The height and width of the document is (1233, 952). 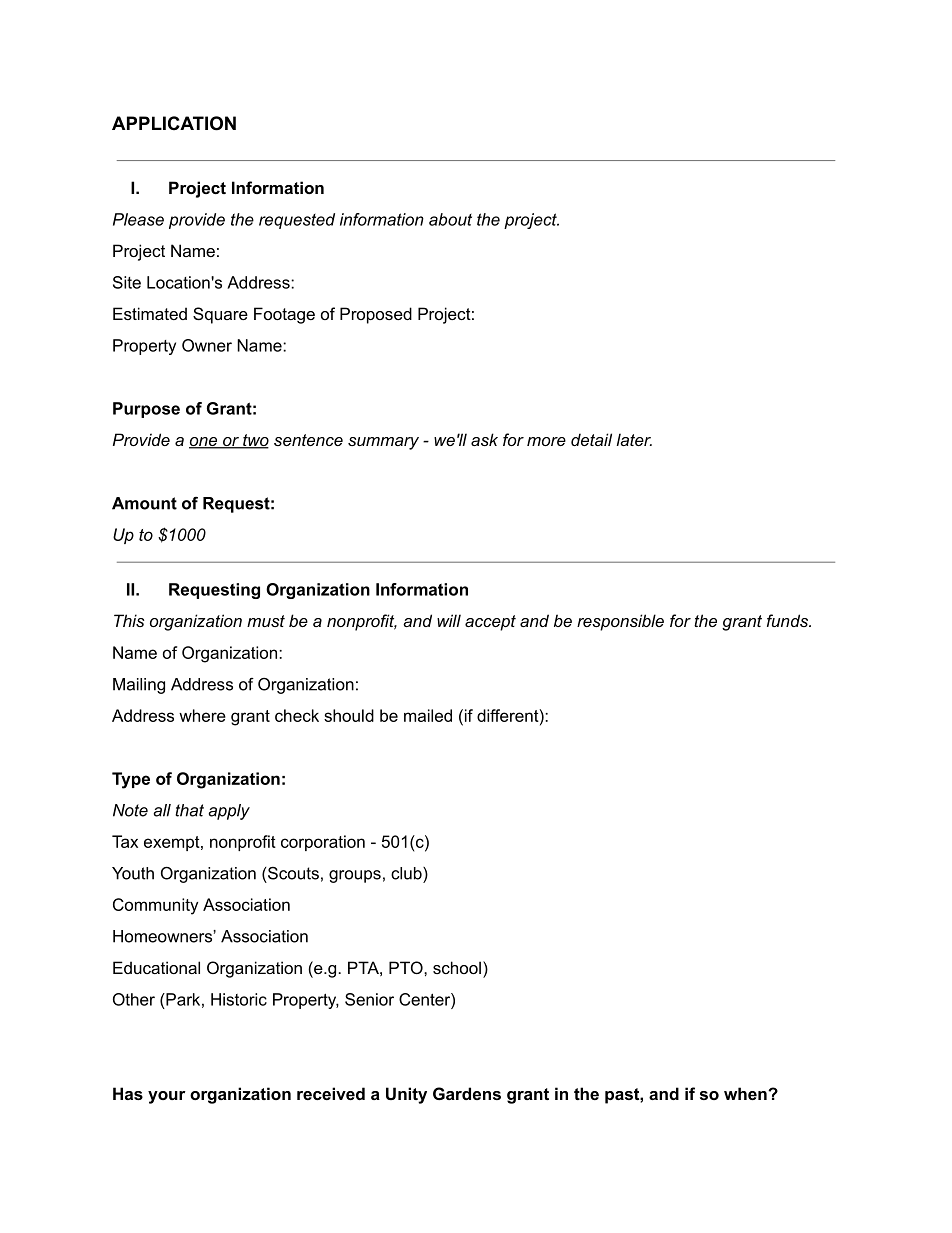 I want to click on must, so click(x=266, y=621).
